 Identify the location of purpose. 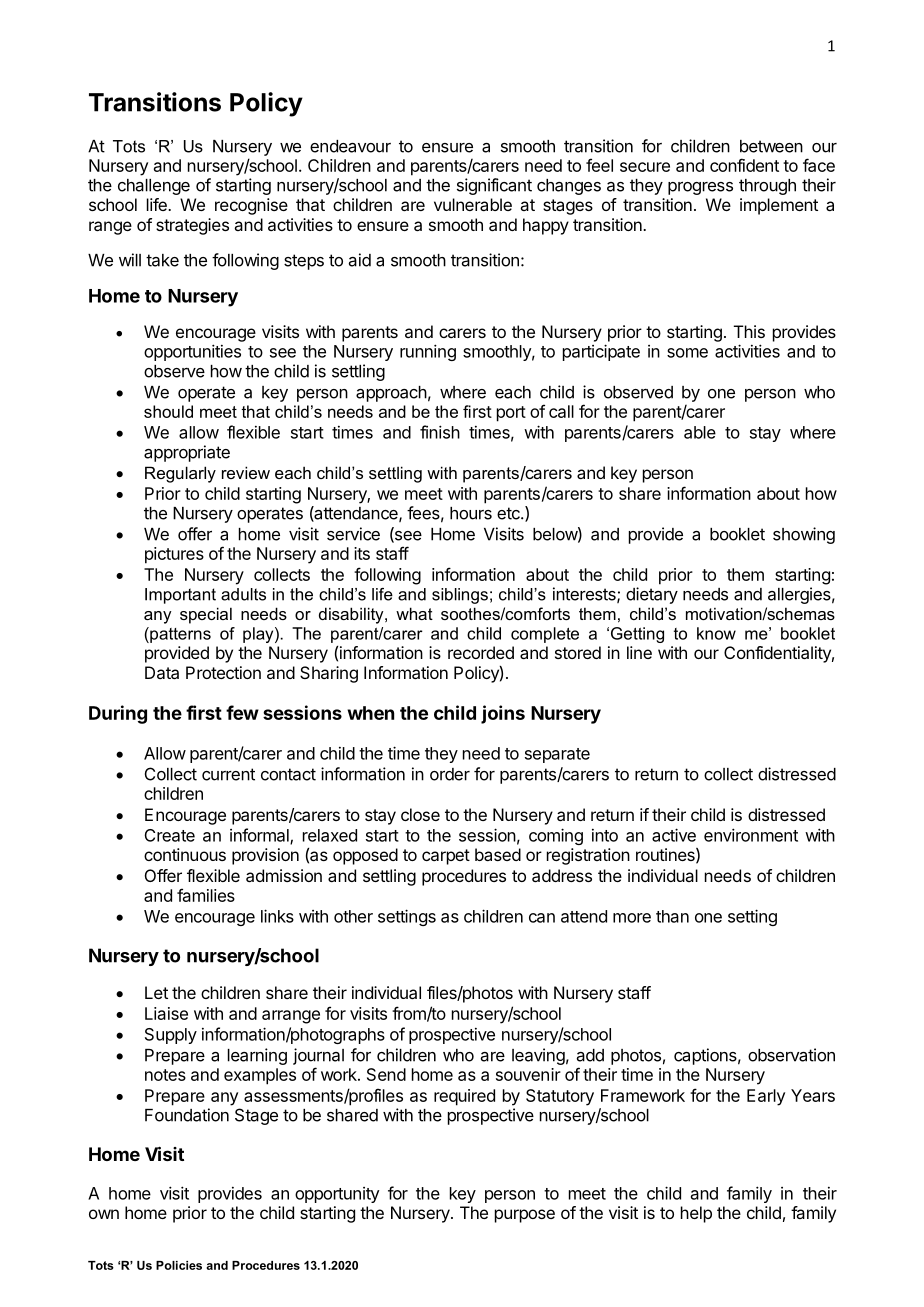
(525, 1216).
